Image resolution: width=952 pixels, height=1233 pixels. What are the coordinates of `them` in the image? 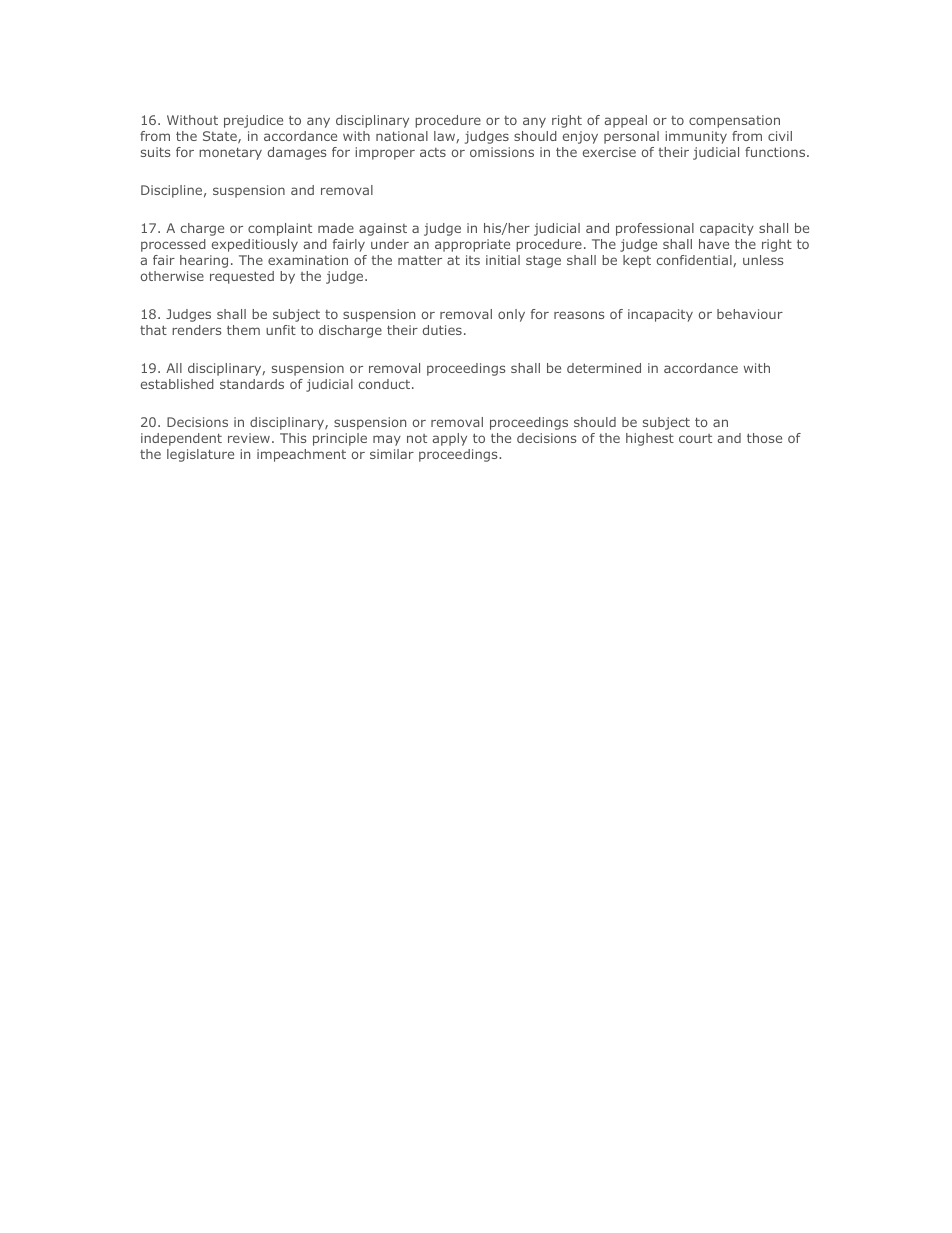 It's located at (243, 330).
